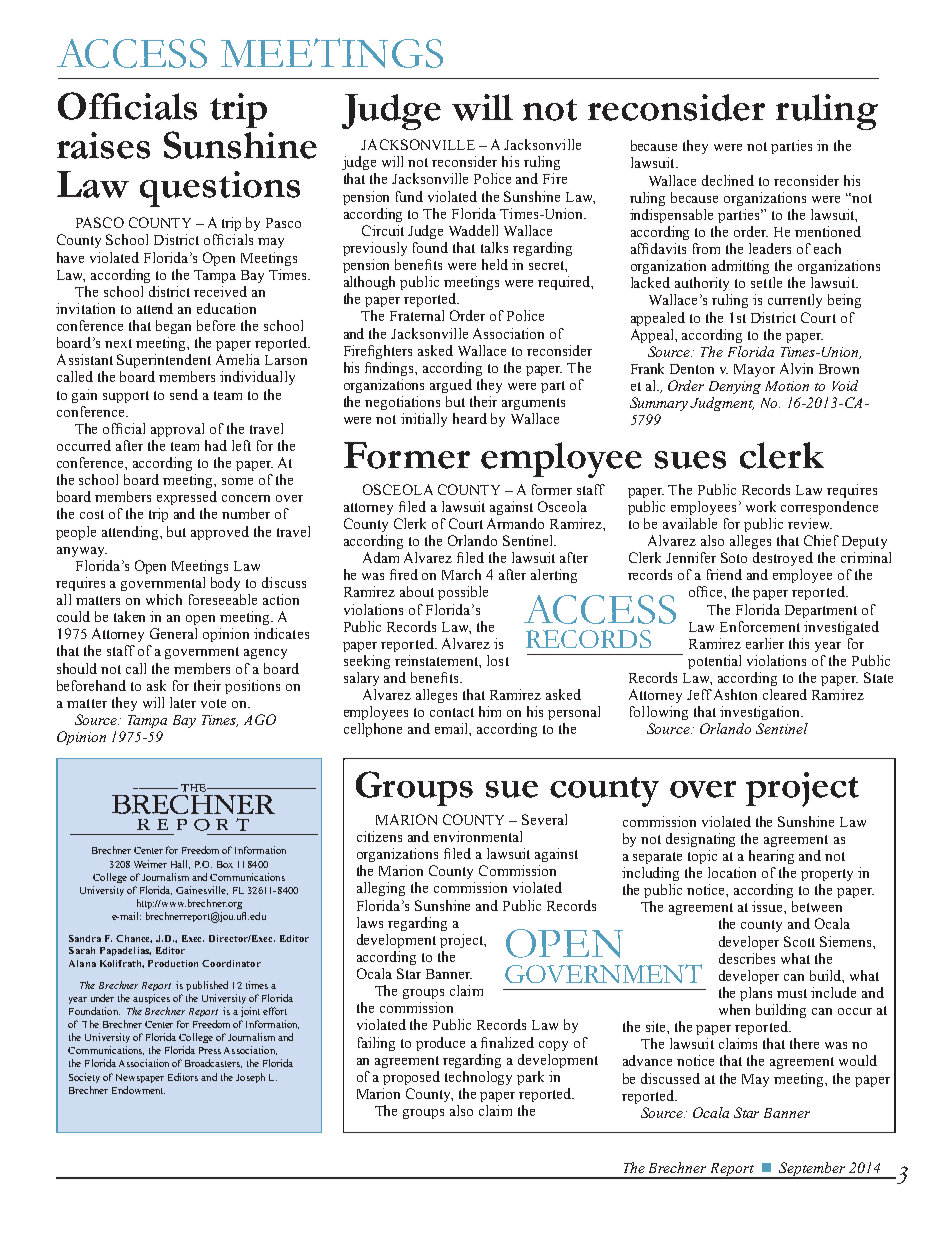 Image resolution: width=952 pixels, height=1233 pixels. Describe the element at coordinates (409, 196) in the screenshot. I see `fund` at that location.
